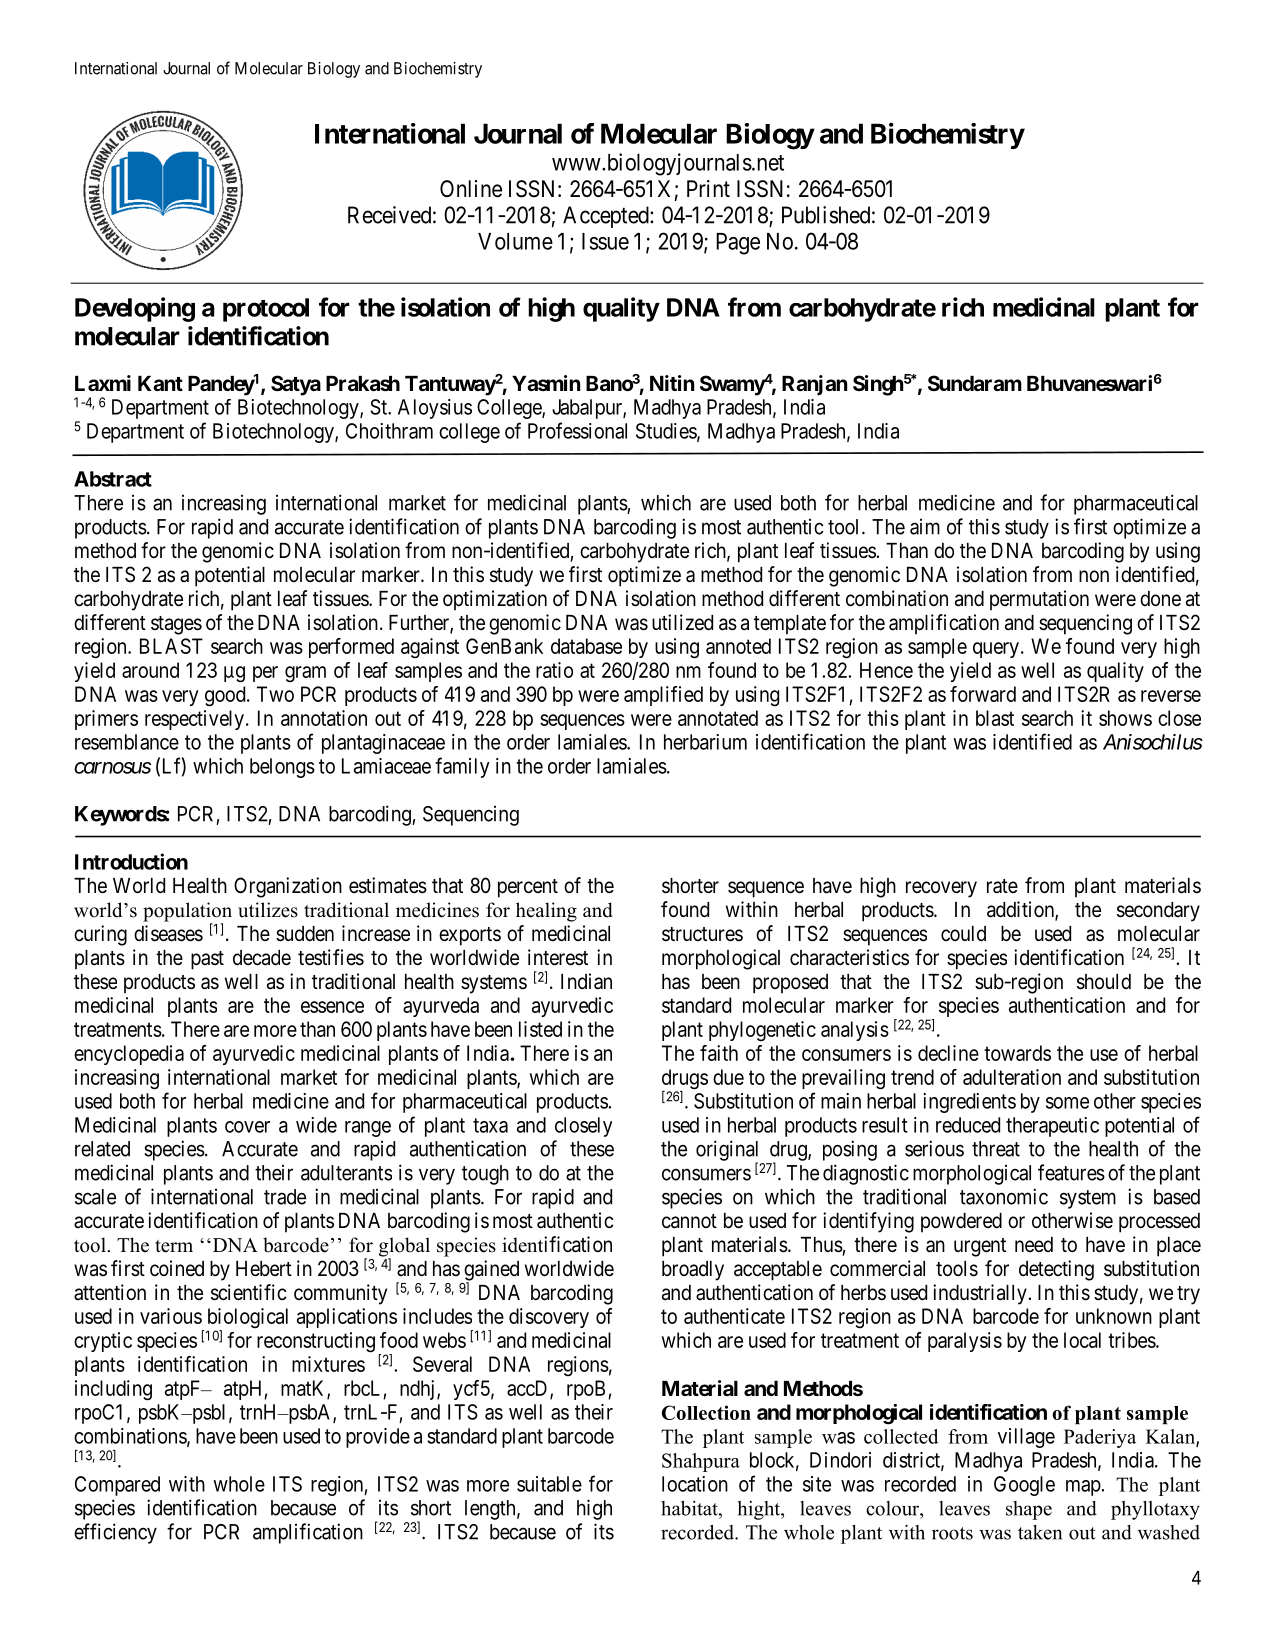  What do you see at coordinates (690, 1508) in the page?
I see `habitat` at bounding box center [690, 1508].
